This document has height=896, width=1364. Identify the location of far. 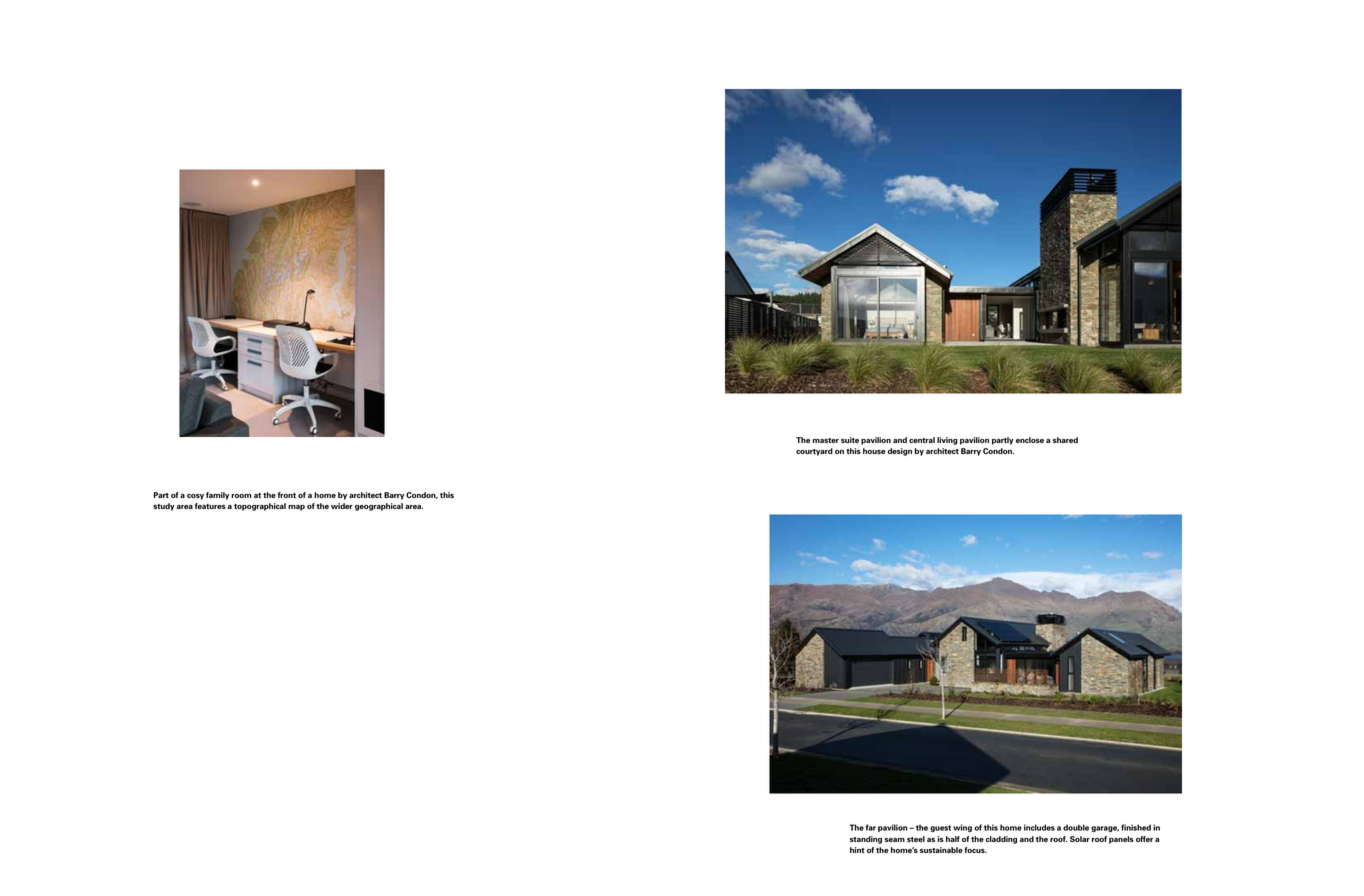
(871, 827).
